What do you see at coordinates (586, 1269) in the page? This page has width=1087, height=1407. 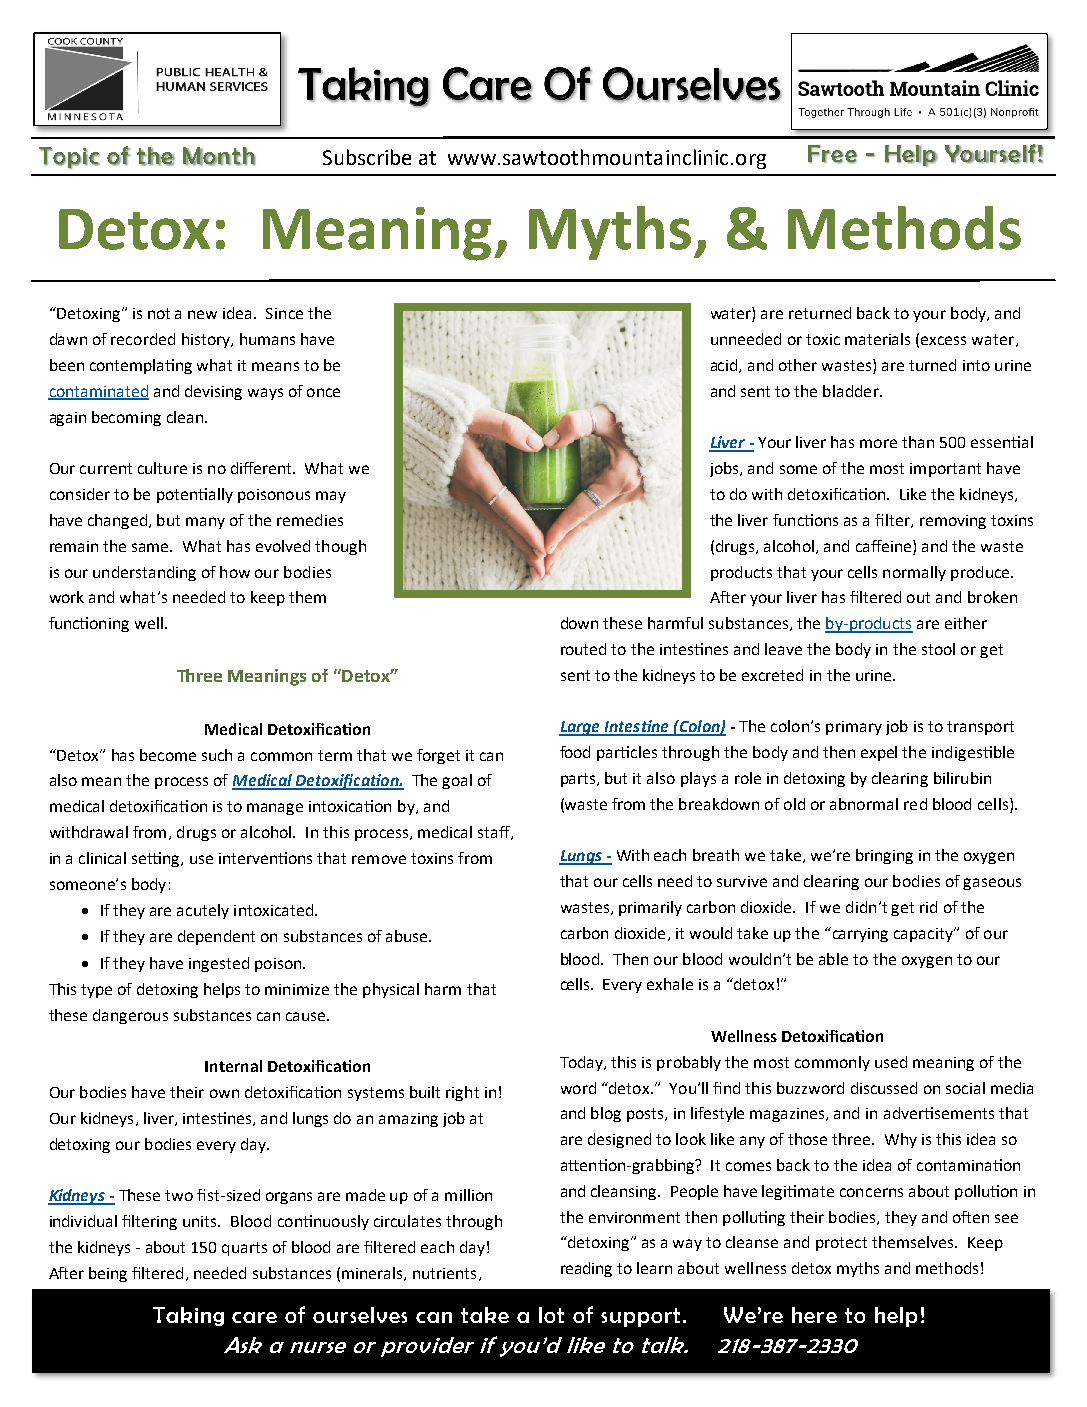 I see `reading` at bounding box center [586, 1269].
